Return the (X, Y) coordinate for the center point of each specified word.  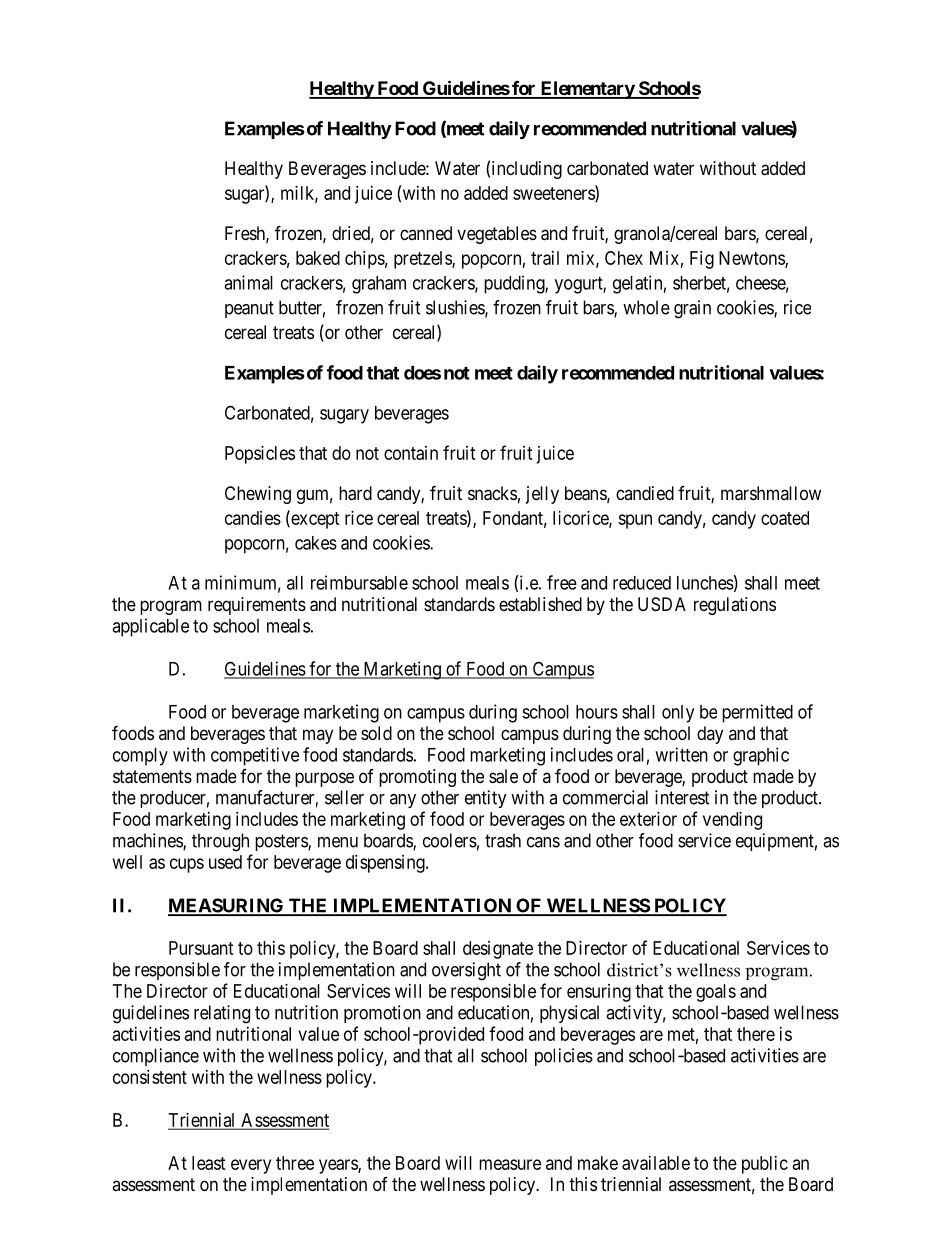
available (656, 1163)
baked (318, 258)
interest (682, 797)
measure (510, 1164)
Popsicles (260, 455)
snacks (492, 493)
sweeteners (554, 194)
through (220, 842)
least (209, 1163)
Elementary (587, 90)
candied (645, 493)
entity (486, 799)
